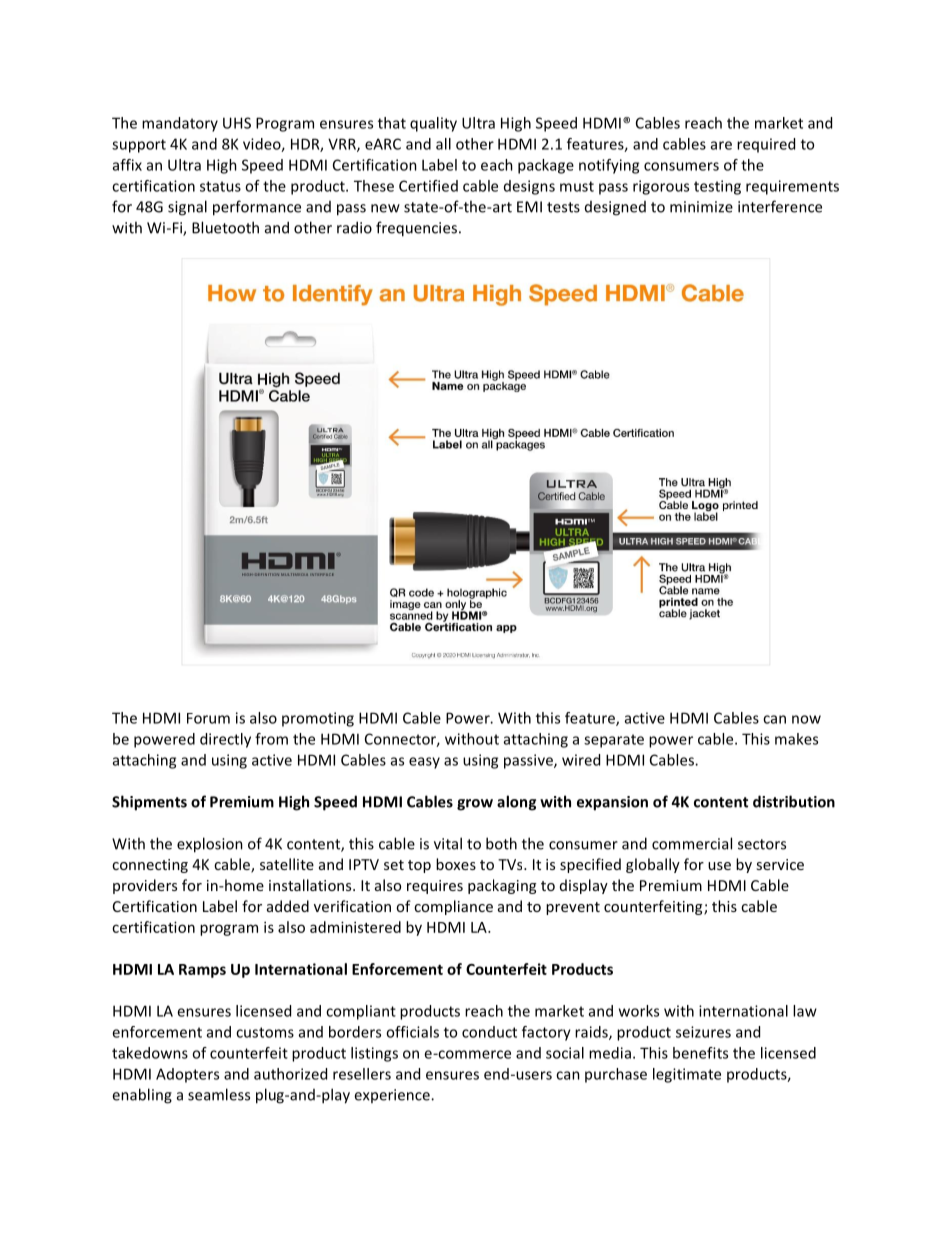 This document has height=1233, width=952. I want to click on benefits, so click(700, 1053).
